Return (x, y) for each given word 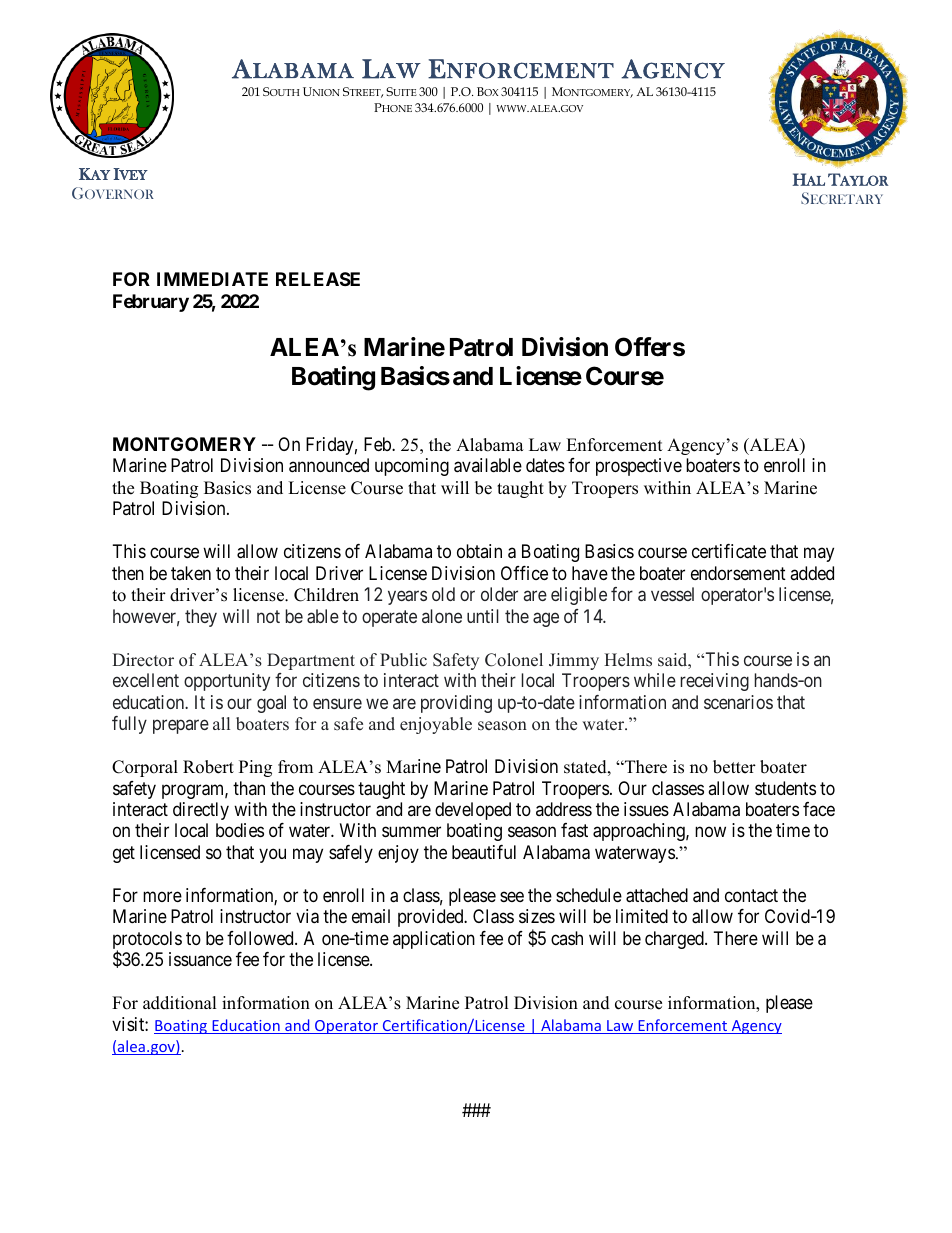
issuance (200, 959)
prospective (639, 467)
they (201, 618)
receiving (714, 682)
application (434, 940)
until (483, 616)
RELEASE (318, 279)
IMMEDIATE (212, 279)
